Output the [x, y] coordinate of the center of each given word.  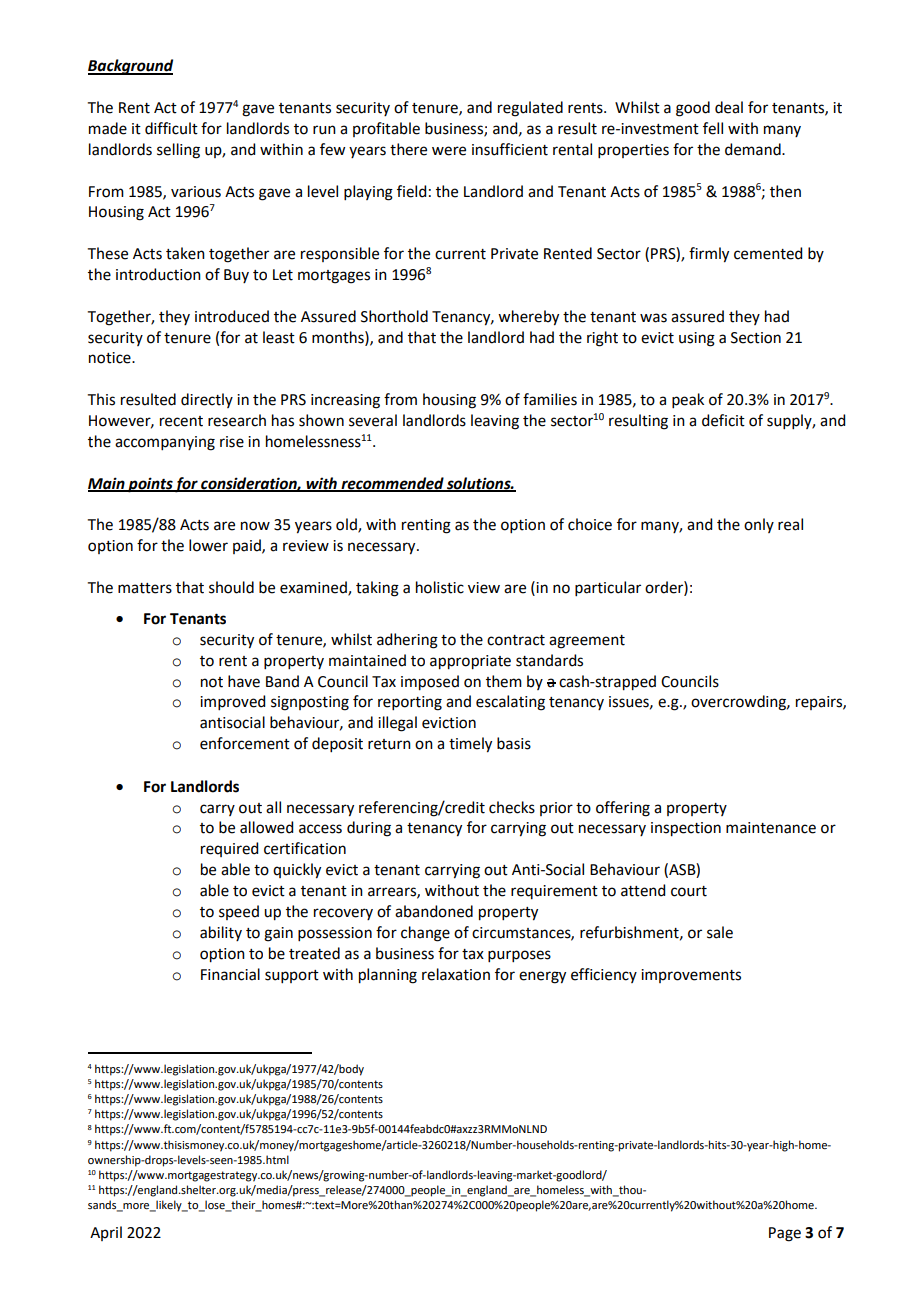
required [229, 849]
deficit [723, 420]
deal [729, 107]
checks [512, 807]
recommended [392, 484]
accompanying [165, 443]
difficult [171, 128]
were [449, 151]
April [106, 1233]
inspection [686, 829]
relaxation [456, 974]
